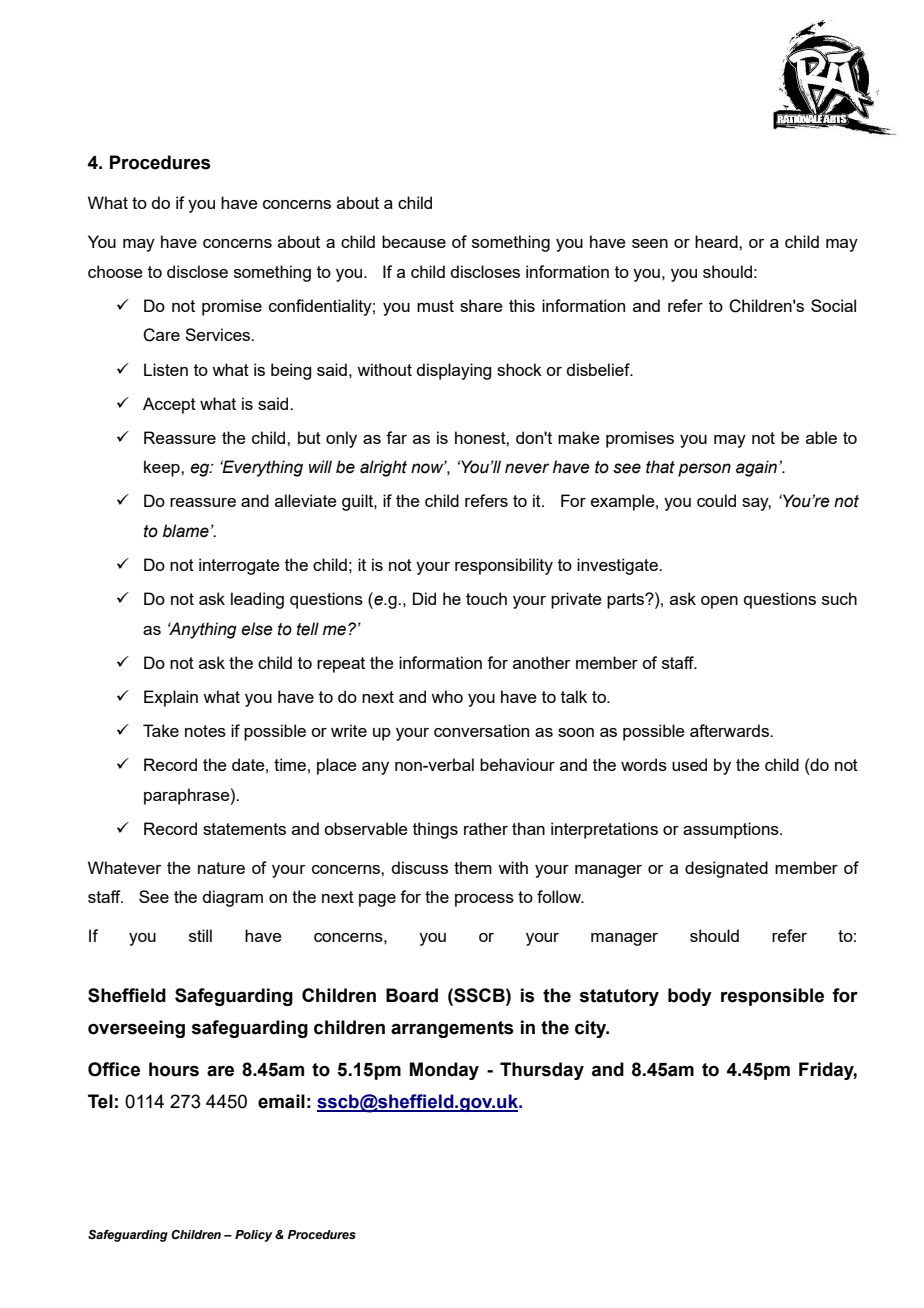 Image resolution: width=924 pixels, height=1308 pixels. Describe the element at coordinates (484, 900) in the page. I see `process` at that location.
